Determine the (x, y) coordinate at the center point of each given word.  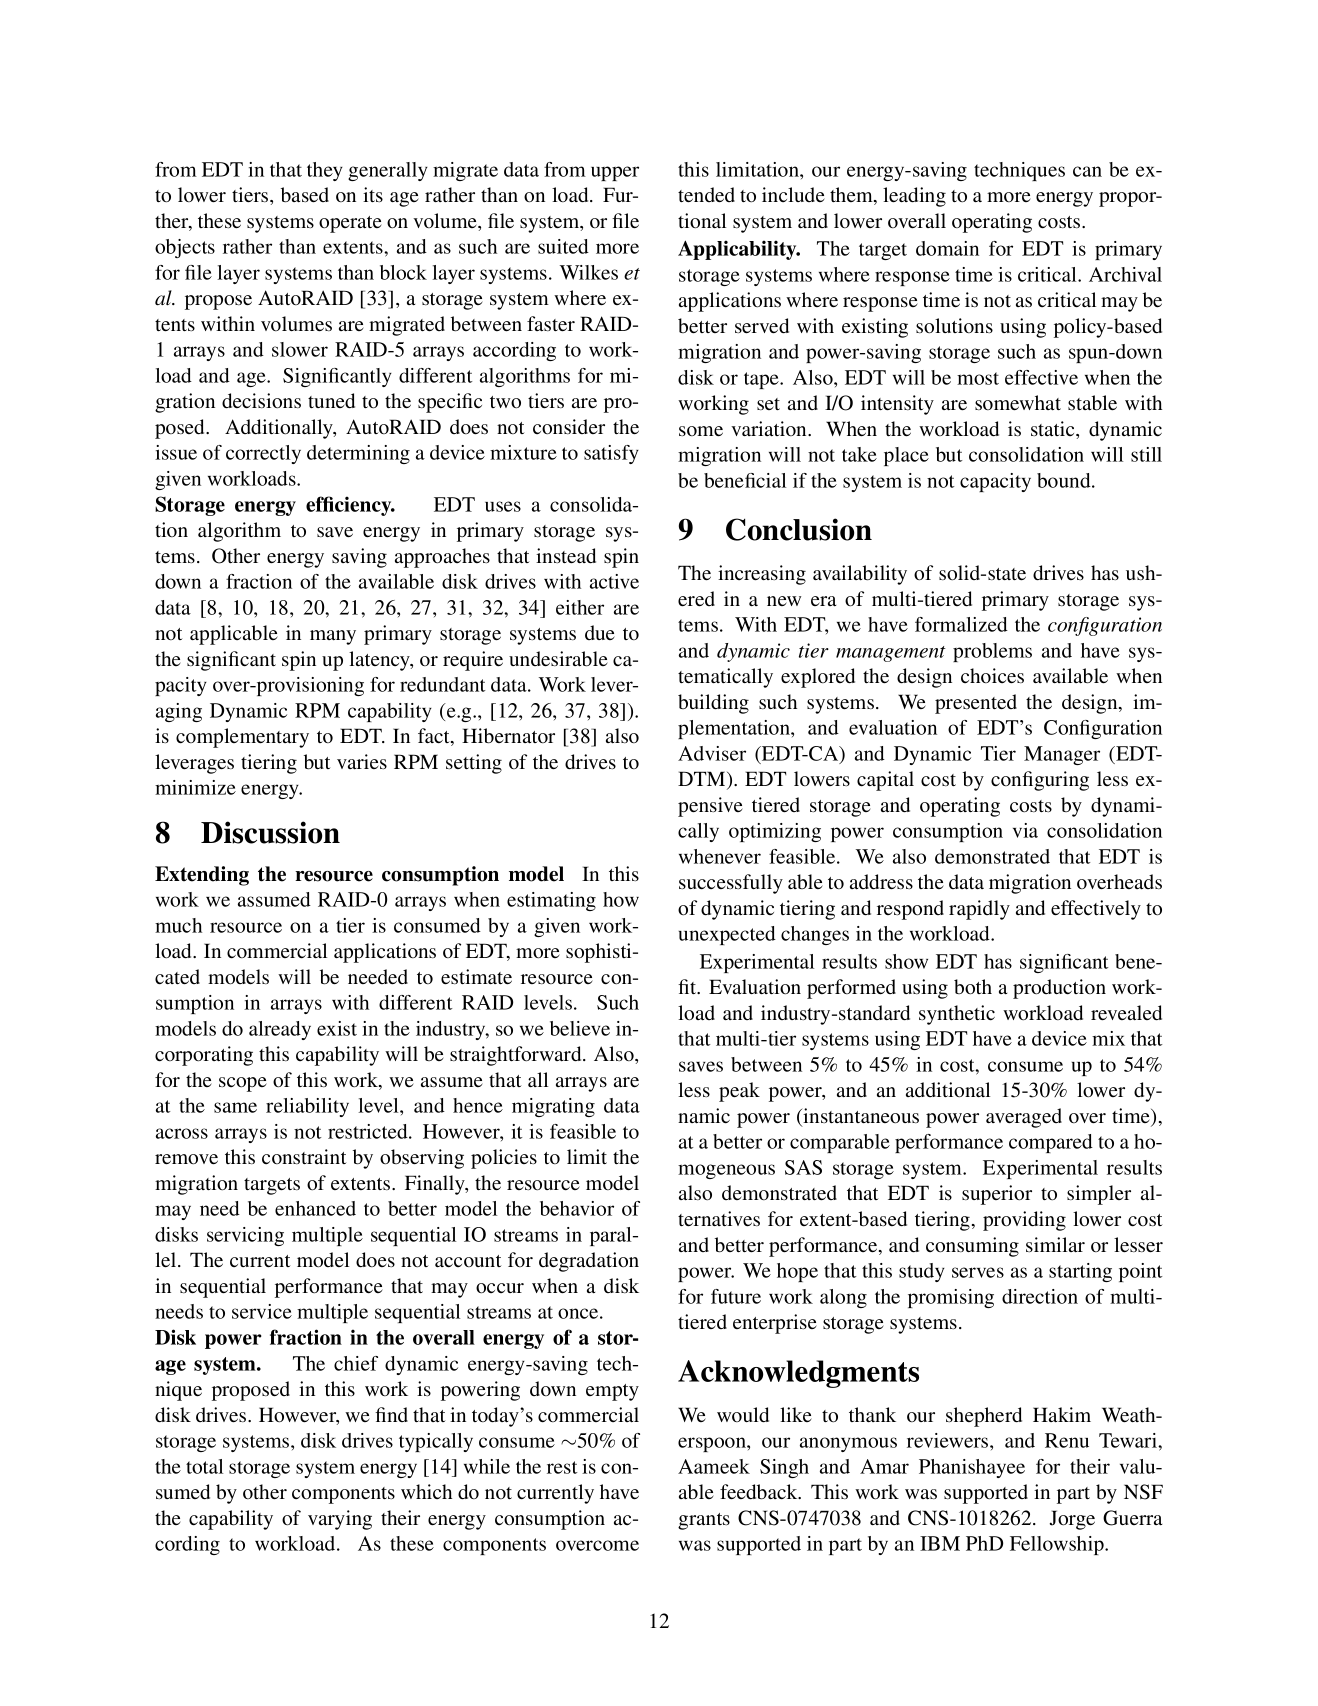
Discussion (270, 832)
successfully (731, 884)
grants (704, 1521)
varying (340, 1520)
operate (350, 224)
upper (615, 173)
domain (947, 248)
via (1025, 830)
